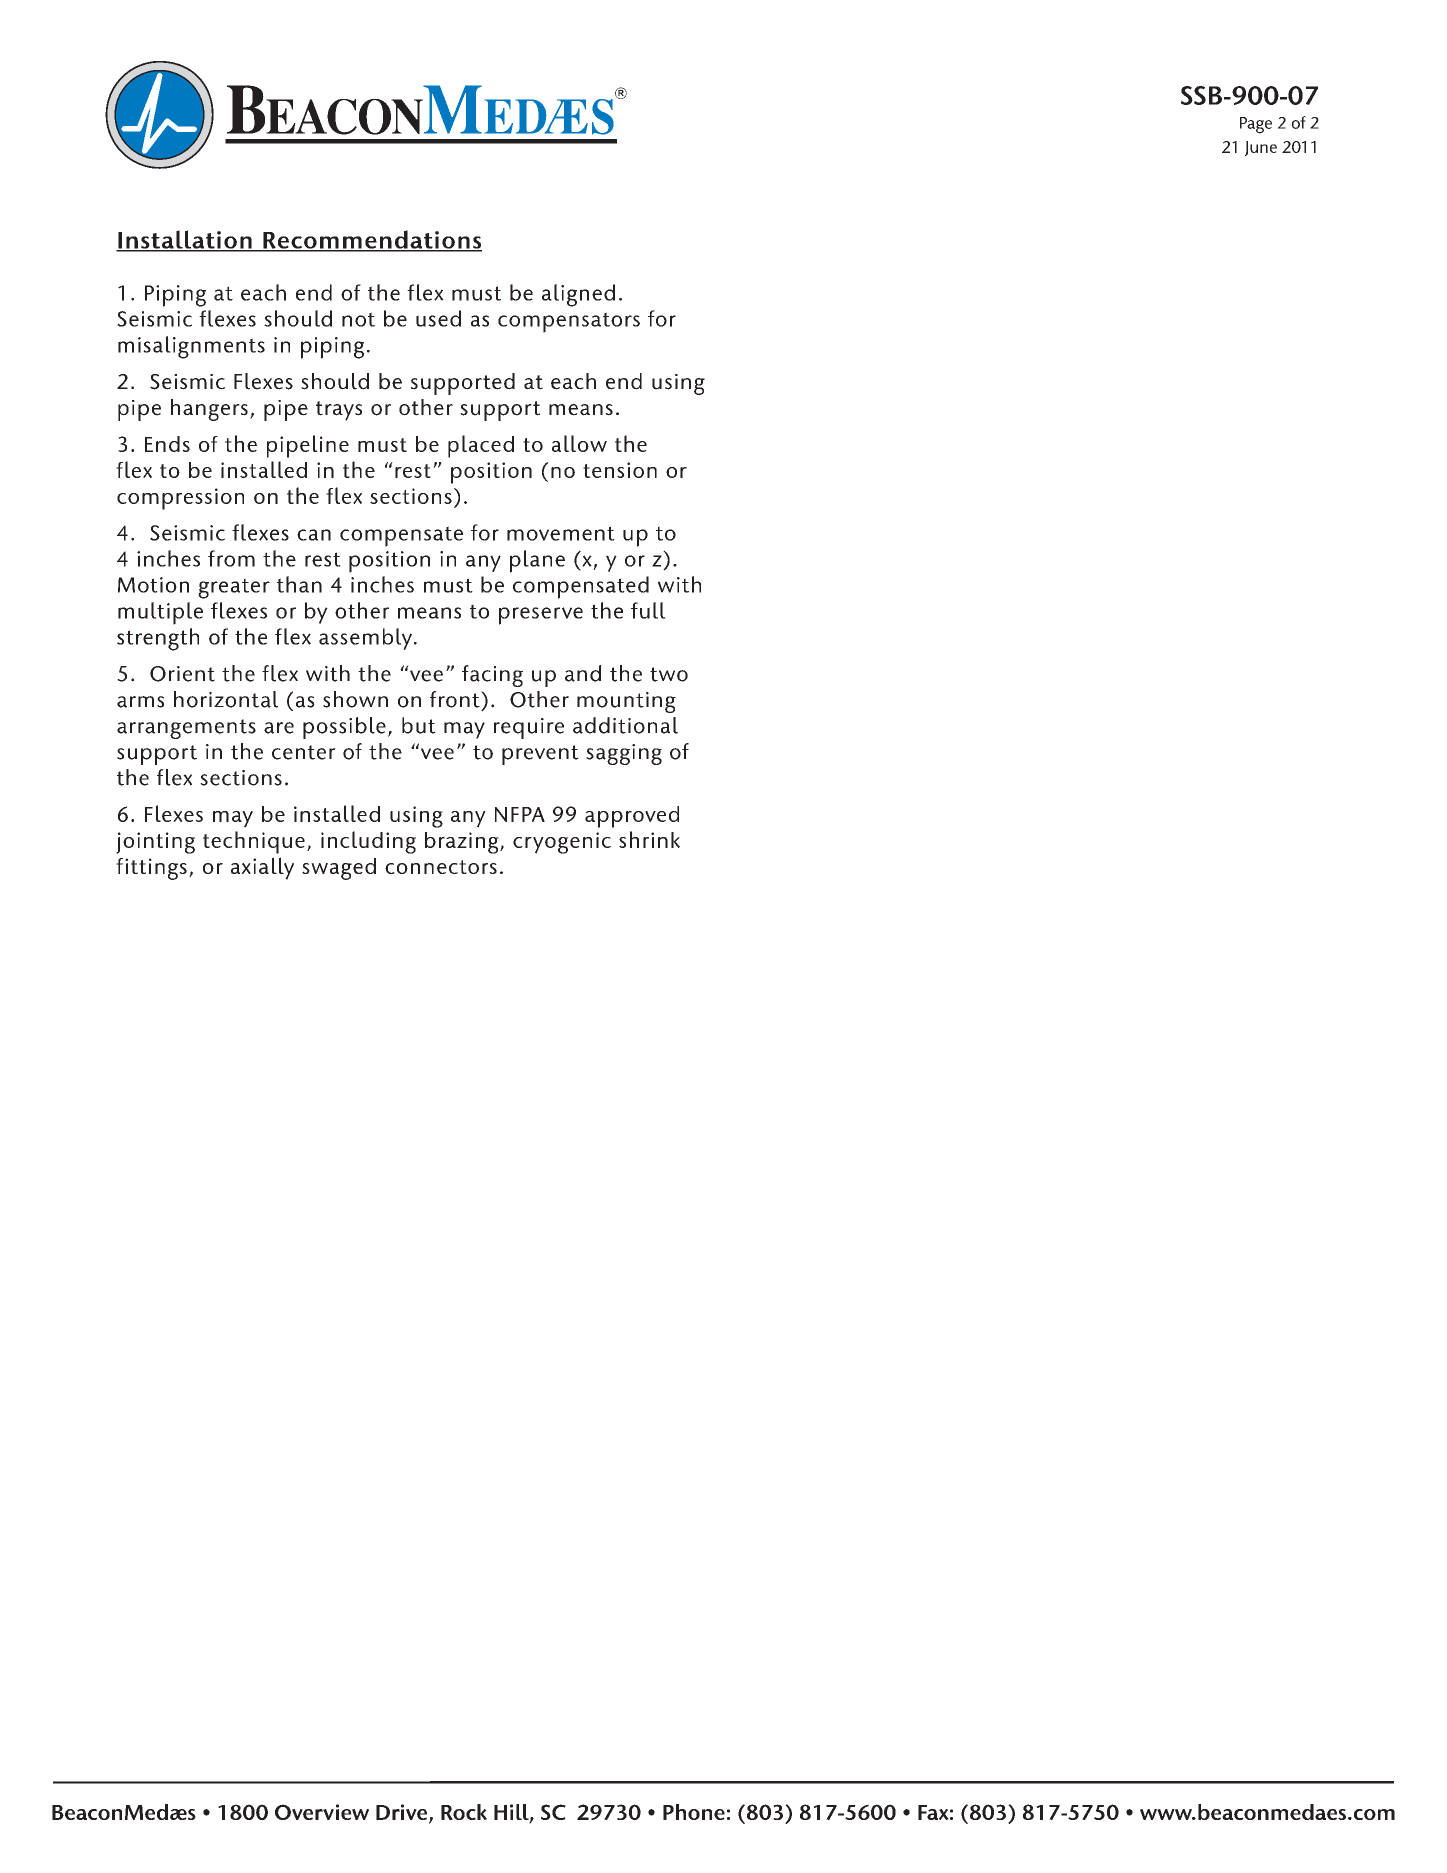 The width and height of the page is (1447, 1873). Describe the element at coordinates (578, 295) in the page. I see `aligned` at that location.
